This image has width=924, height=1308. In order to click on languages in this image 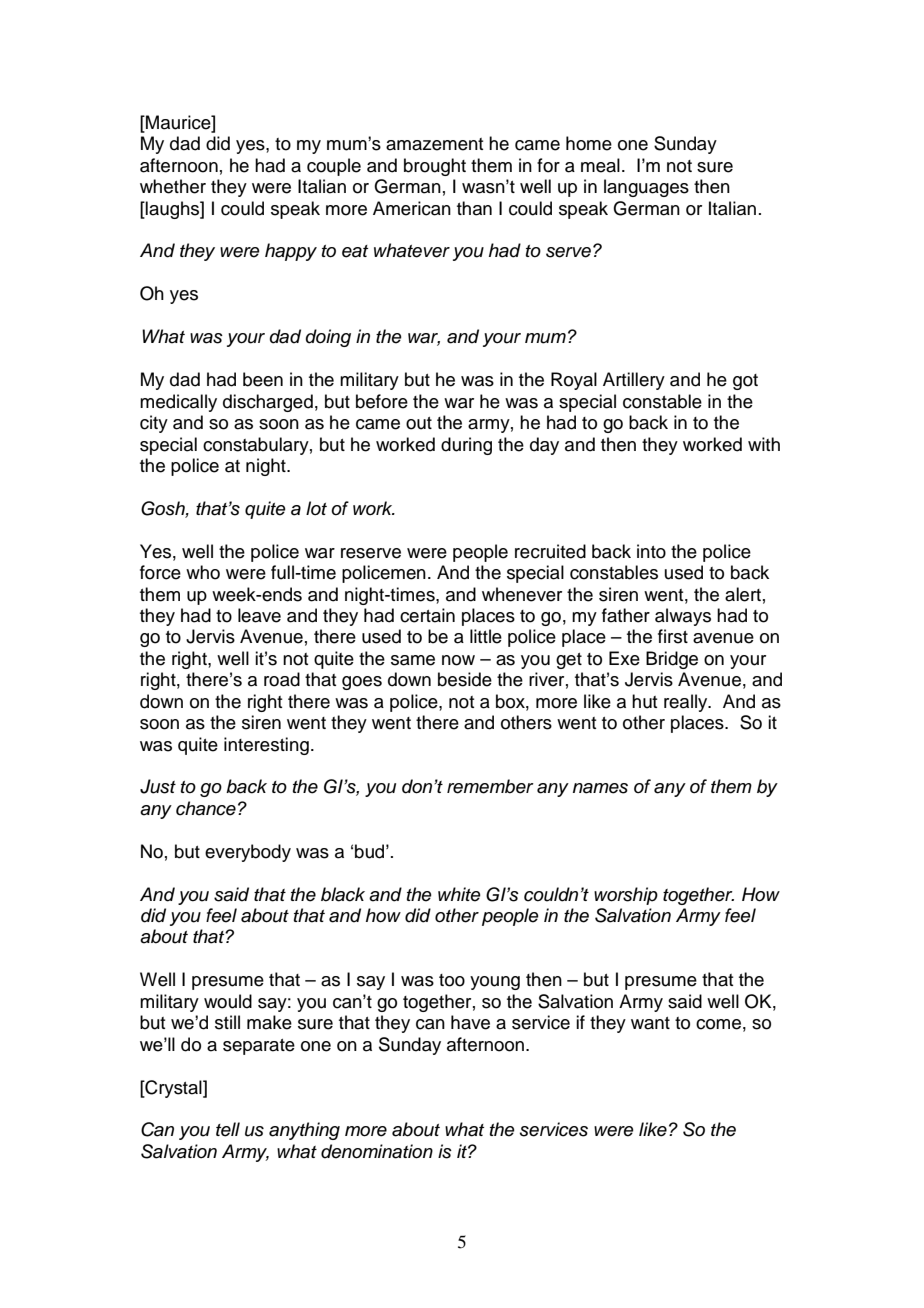, I will do `click(646, 188)`.
